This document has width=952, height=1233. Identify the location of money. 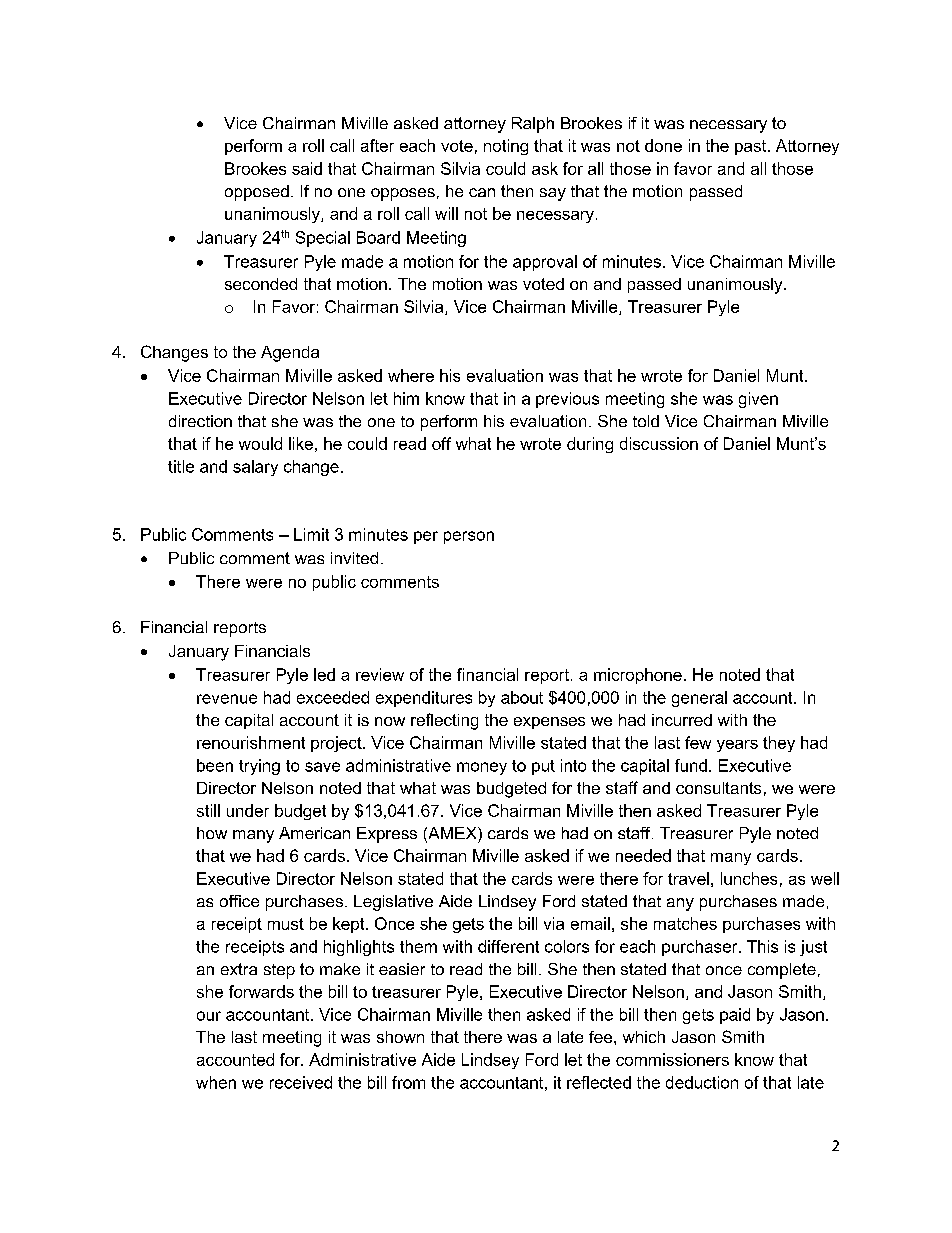
(482, 768).
